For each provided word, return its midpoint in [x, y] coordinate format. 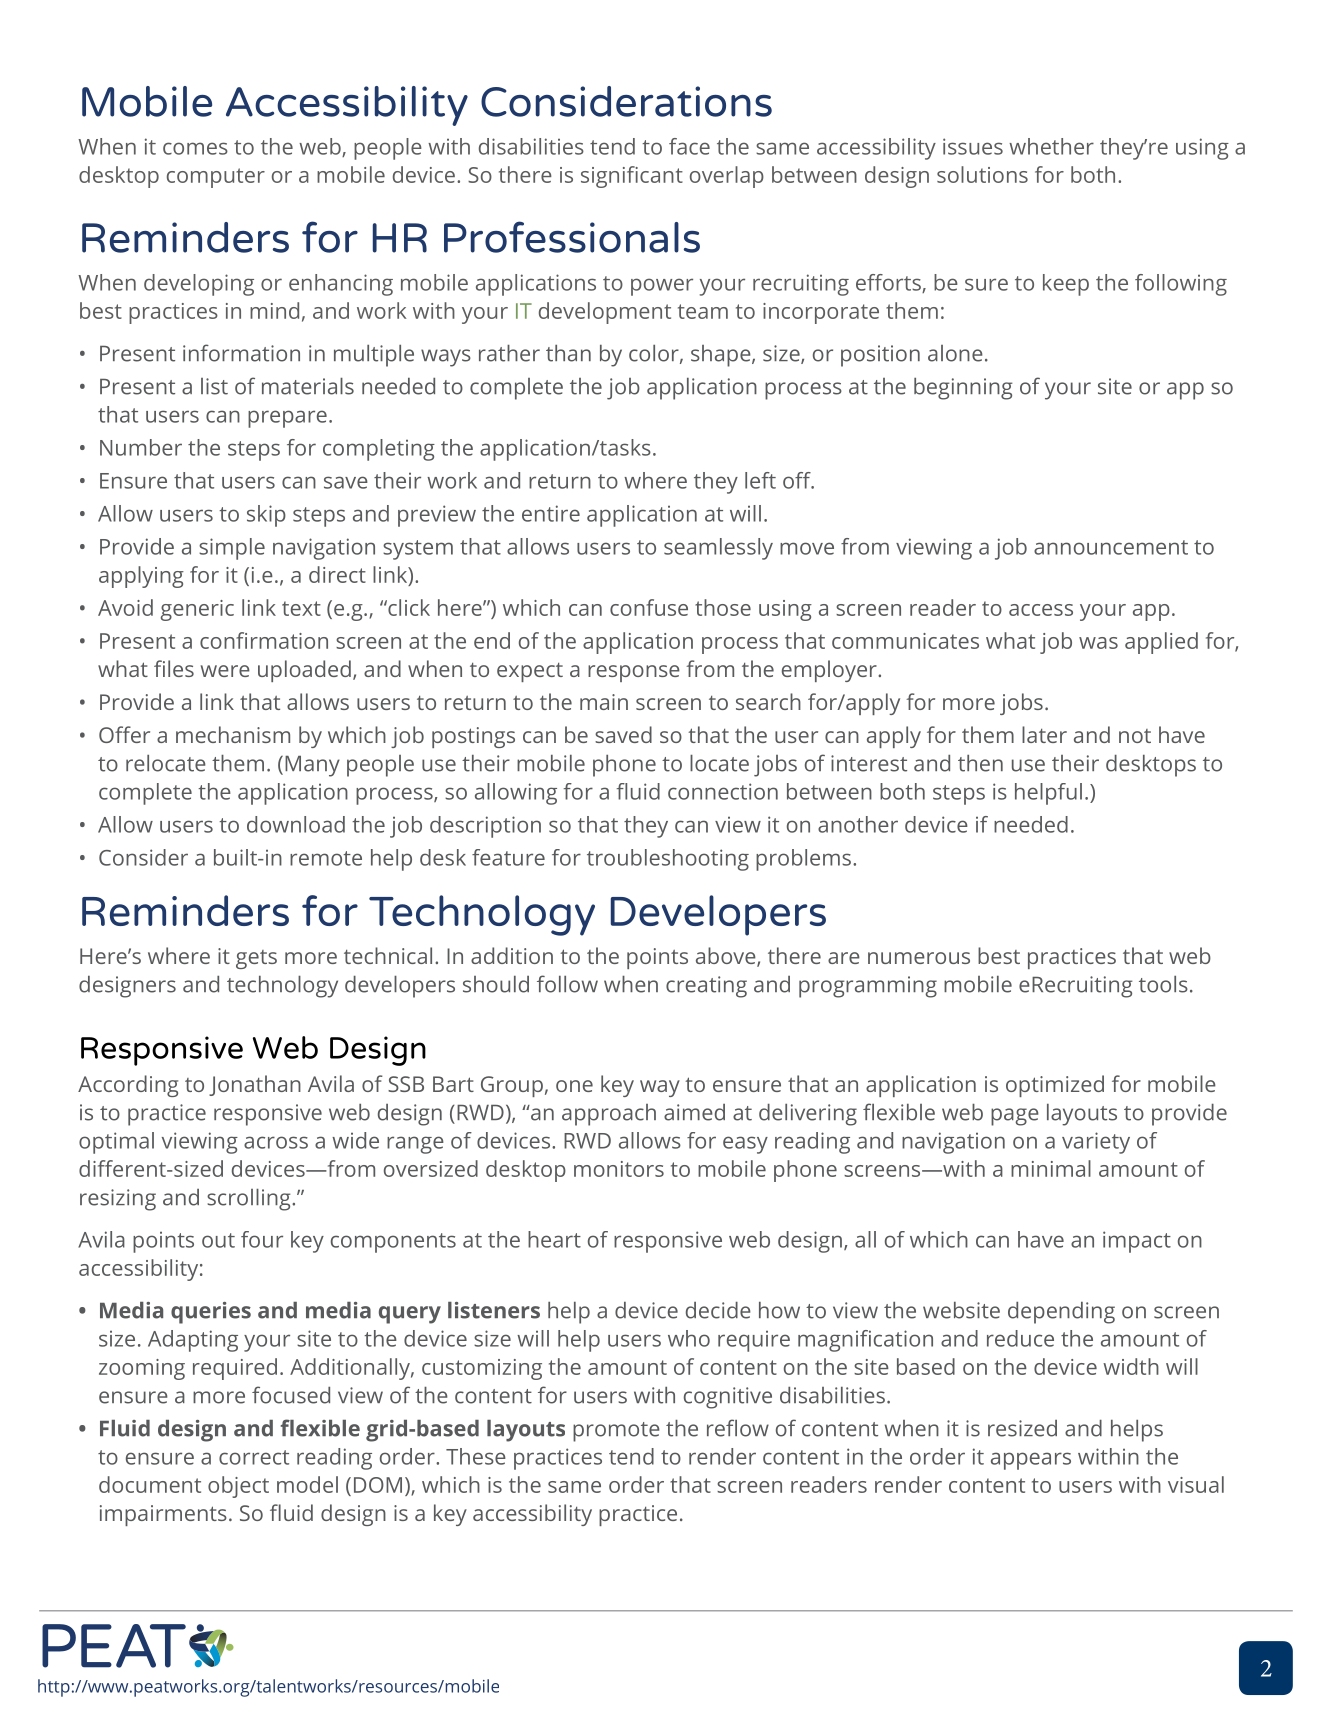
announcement [1111, 547]
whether [1051, 146]
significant [632, 177]
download [296, 824]
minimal [1051, 1168]
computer [216, 178]
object [238, 1487]
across [276, 1142]
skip [266, 516]
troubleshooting [668, 860]
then [980, 763]
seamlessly [718, 549]
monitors [619, 1169]
